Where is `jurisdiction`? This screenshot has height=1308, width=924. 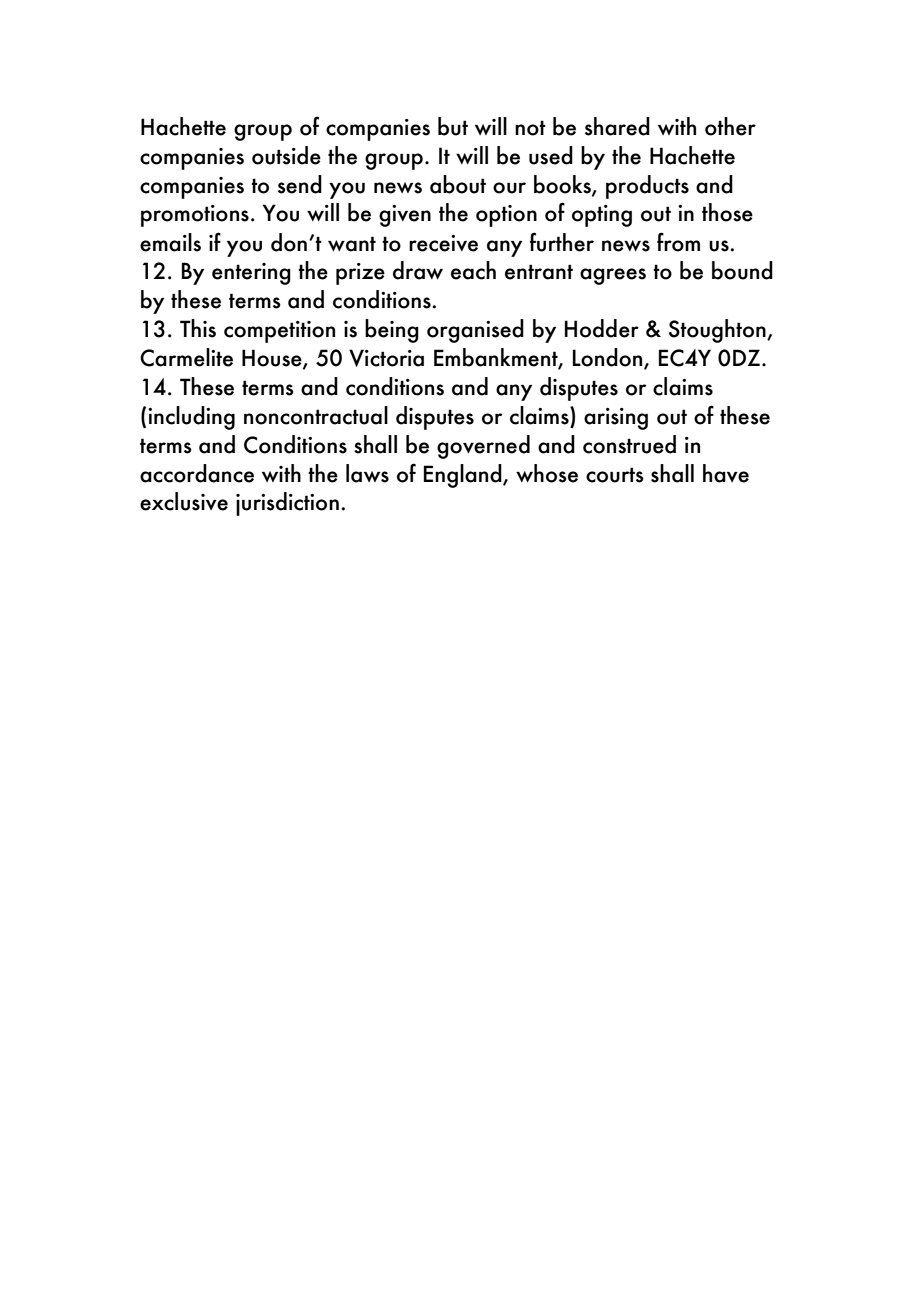
jurisdiction is located at coordinates (287, 504).
